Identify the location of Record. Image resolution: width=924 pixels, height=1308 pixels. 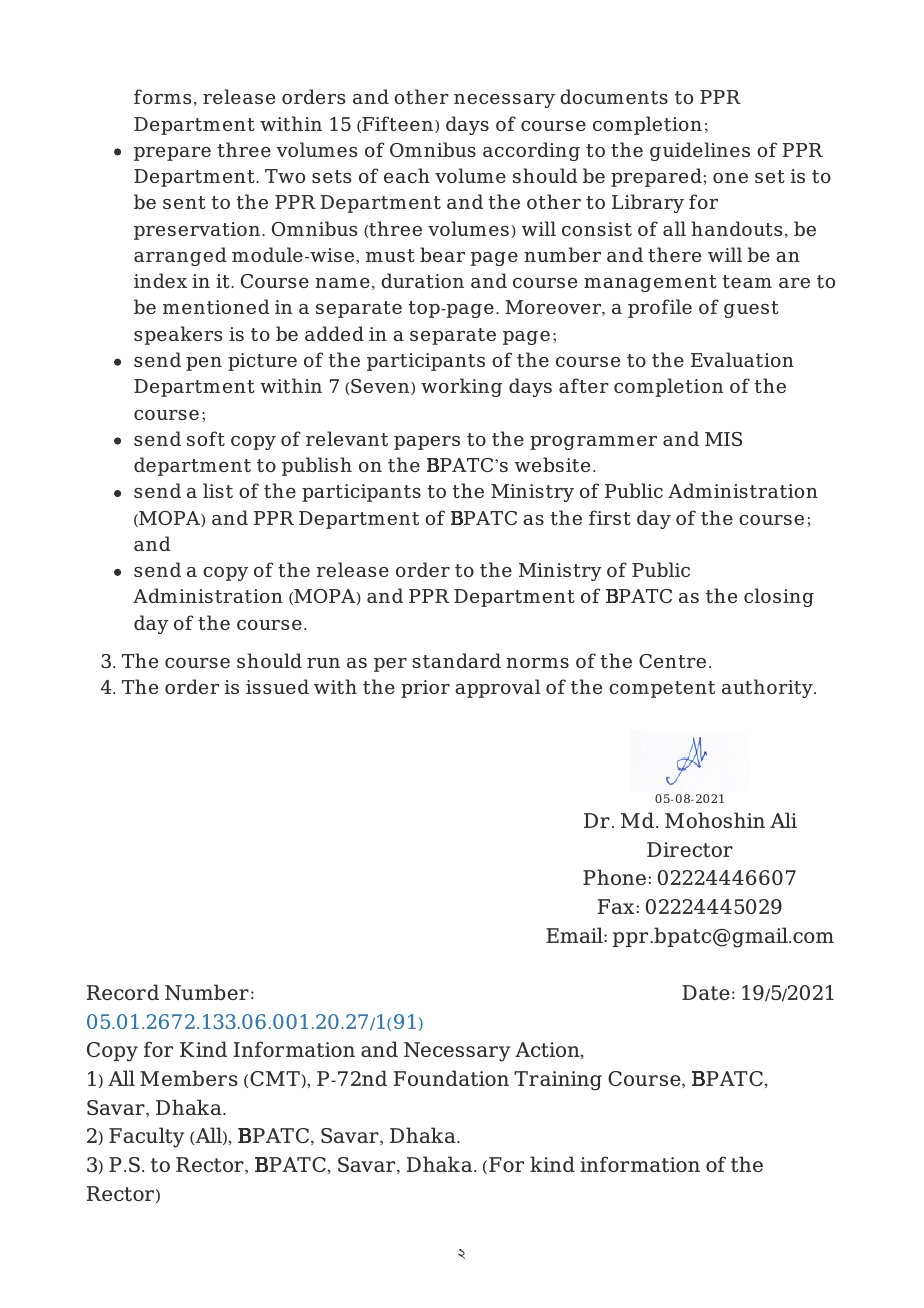
(123, 992).
